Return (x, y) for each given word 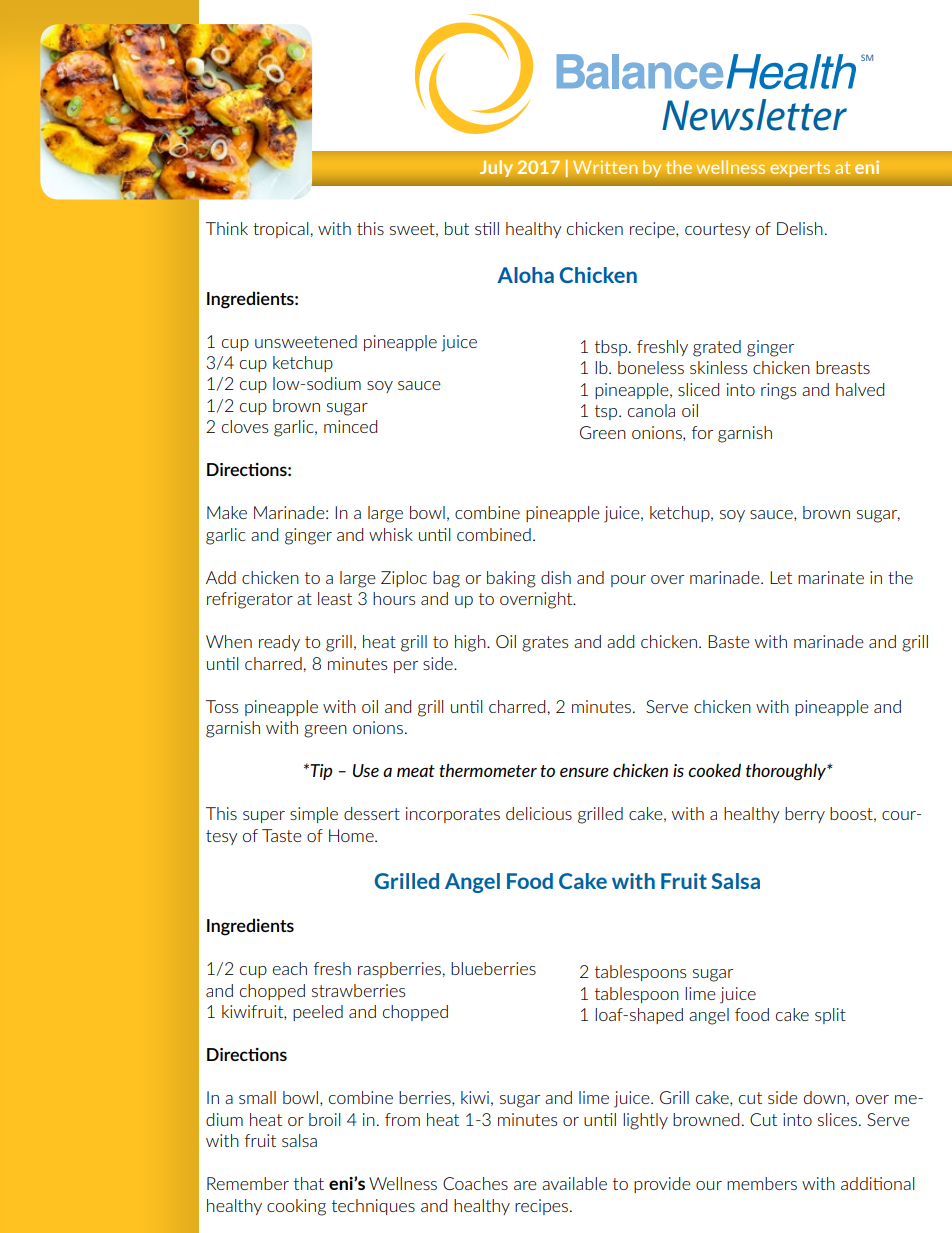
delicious (539, 813)
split (830, 1016)
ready (279, 643)
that (309, 1183)
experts (800, 169)
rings (778, 391)
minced (350, 426)
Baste (729, 641)
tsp (607, 412)
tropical (280, 230)
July (496, 168)
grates (545, 644)
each (290, 968)
